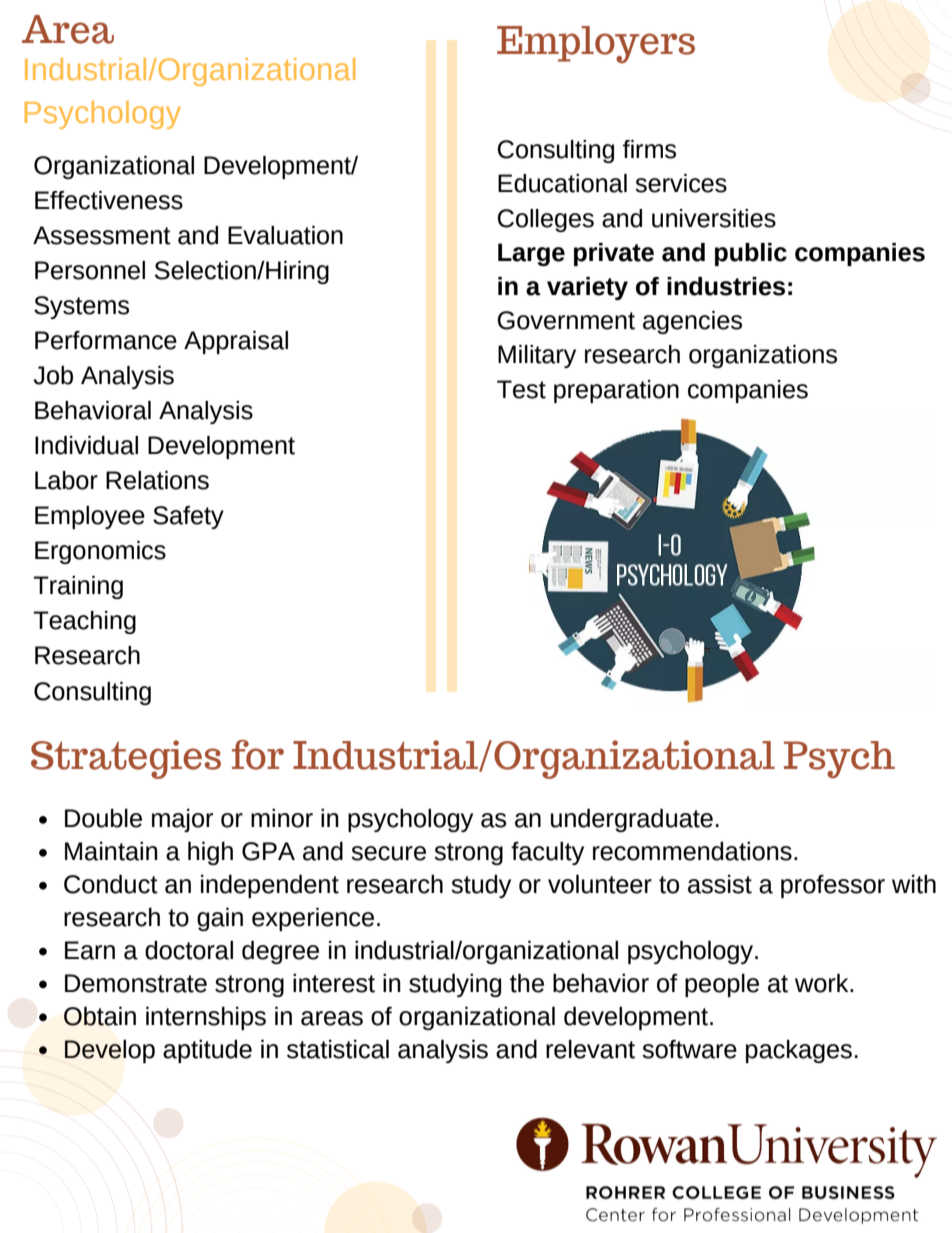 This image has width=952, height=1233. Describe the element at coordinates (799, 1051) in the image. I see `packages` at that location.
